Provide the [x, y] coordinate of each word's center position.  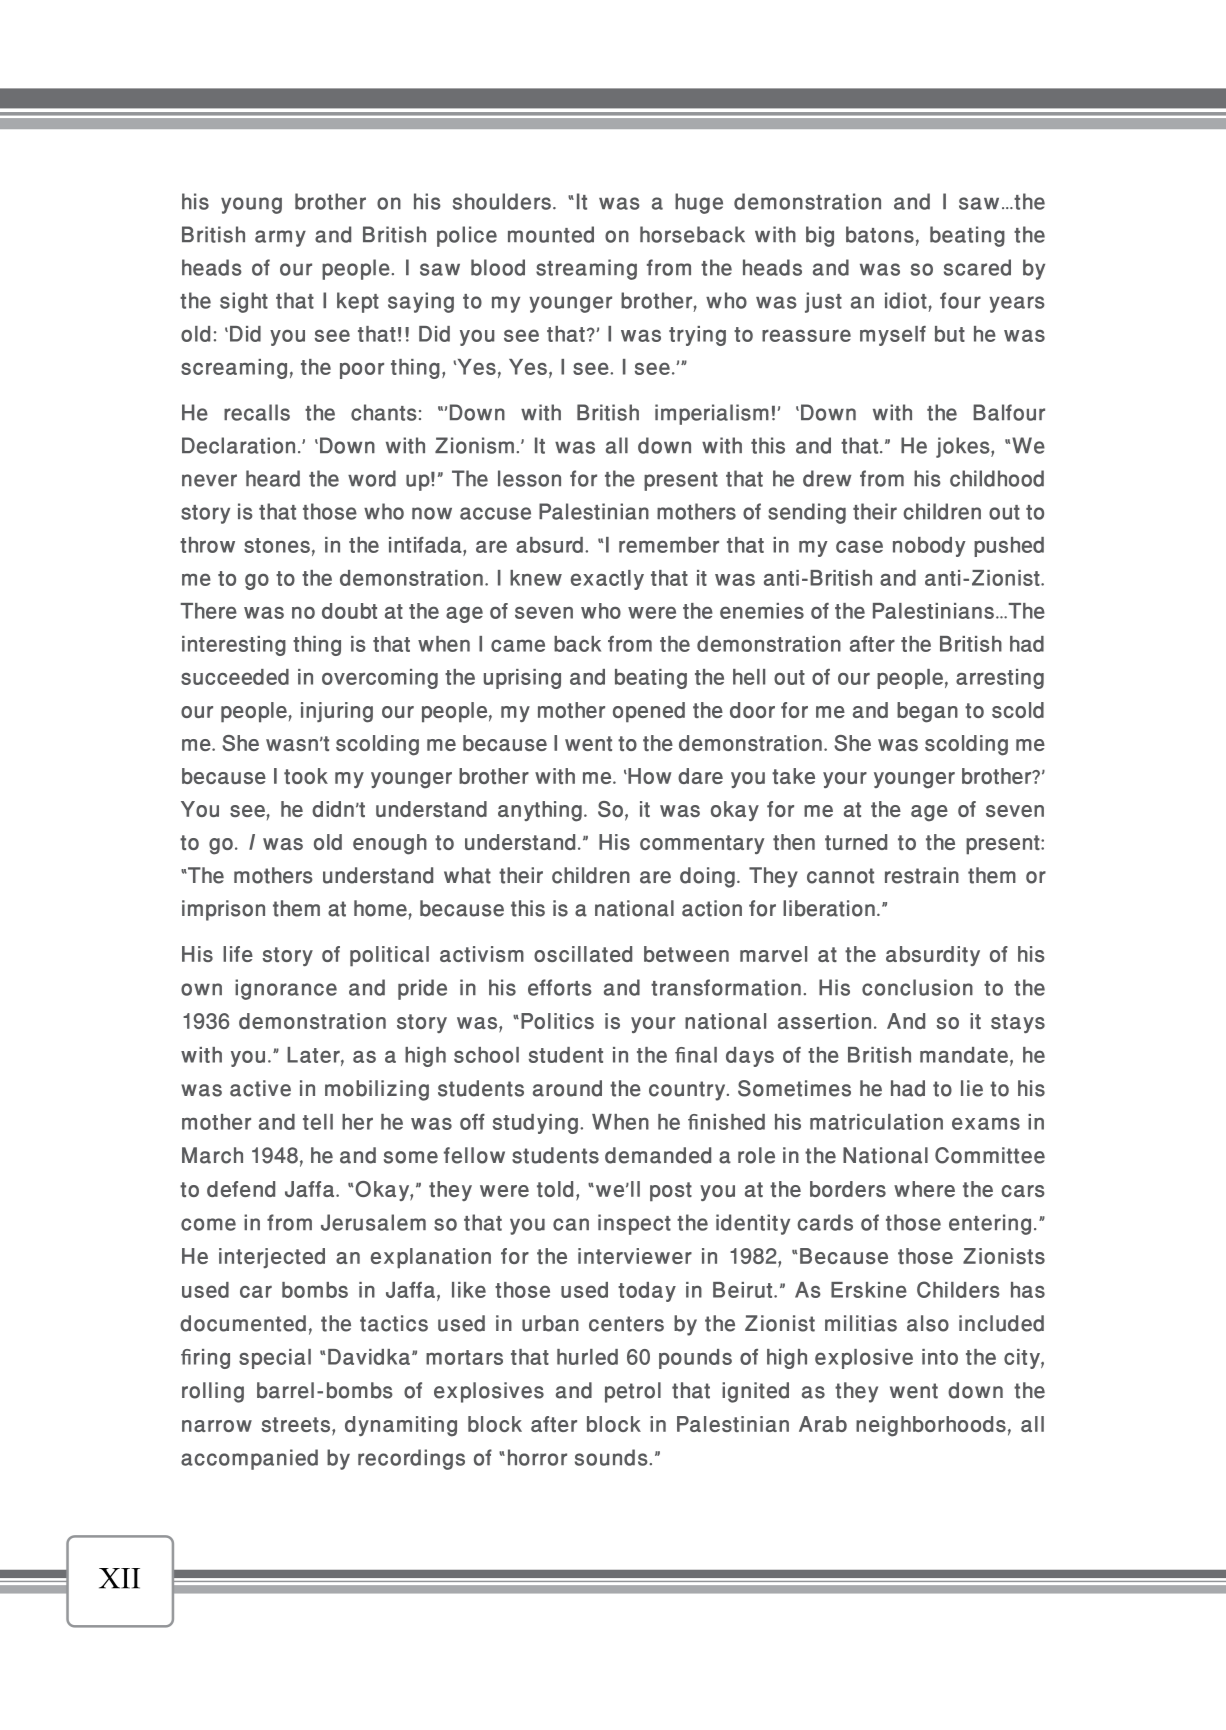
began [927, 712]
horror [537, 1457]
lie [972, 1088]
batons [880, 234]
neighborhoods [931, 1426]
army [280, 238]
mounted [551, 234]
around [567, 1088]
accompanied [249, 1459]
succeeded [235, 677]
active [260, 1088]
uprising [522, 679]
